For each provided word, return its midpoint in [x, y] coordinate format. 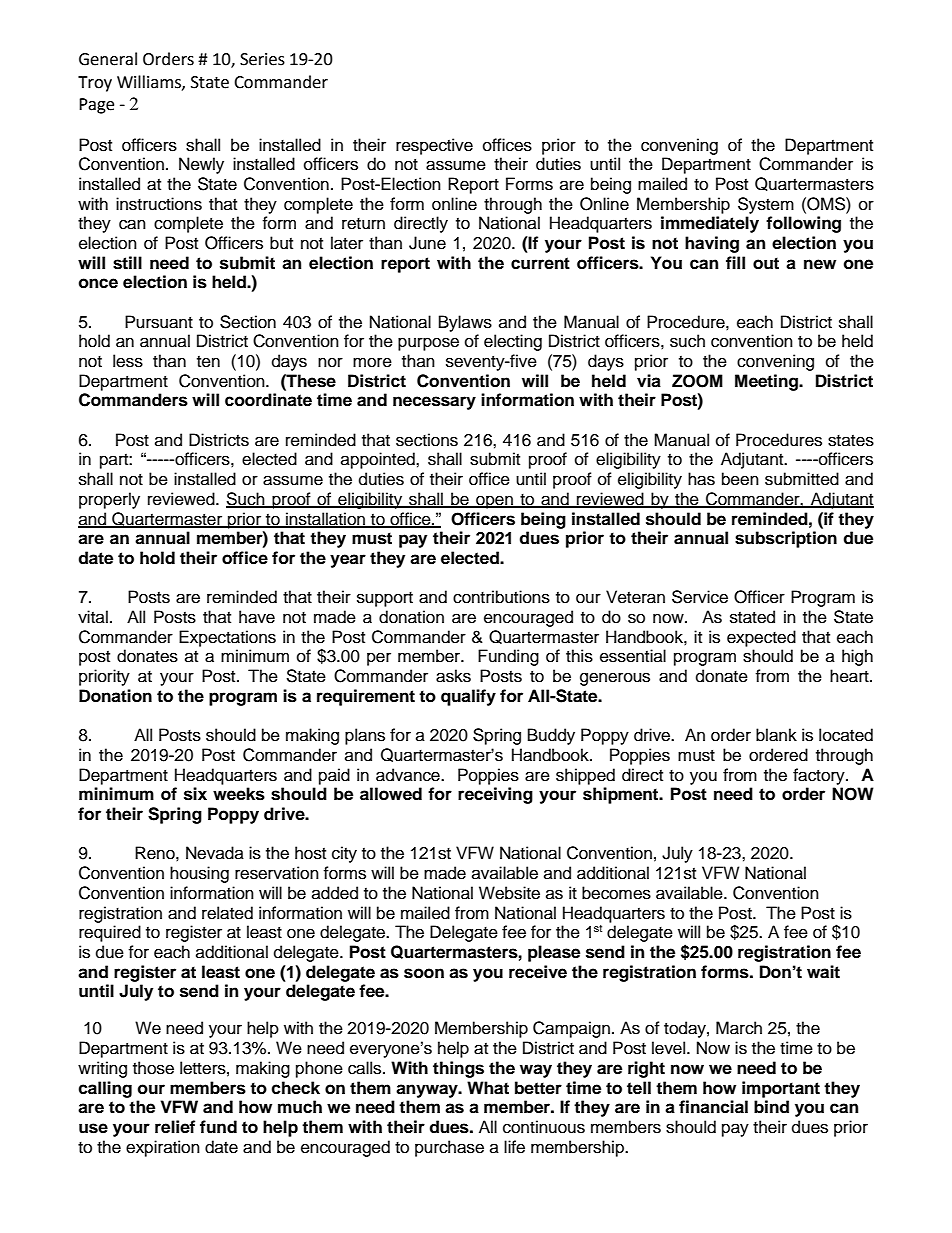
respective [434, 146]
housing [199, 874]
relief [175, 1127]
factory [820, 776]
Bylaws [465, 323]
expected [761, 638]
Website [509, 893]
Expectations [227, 638]
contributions [501, 597]
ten [208, 362]
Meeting [768, 382]
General [108, 59]
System [766, 205]
